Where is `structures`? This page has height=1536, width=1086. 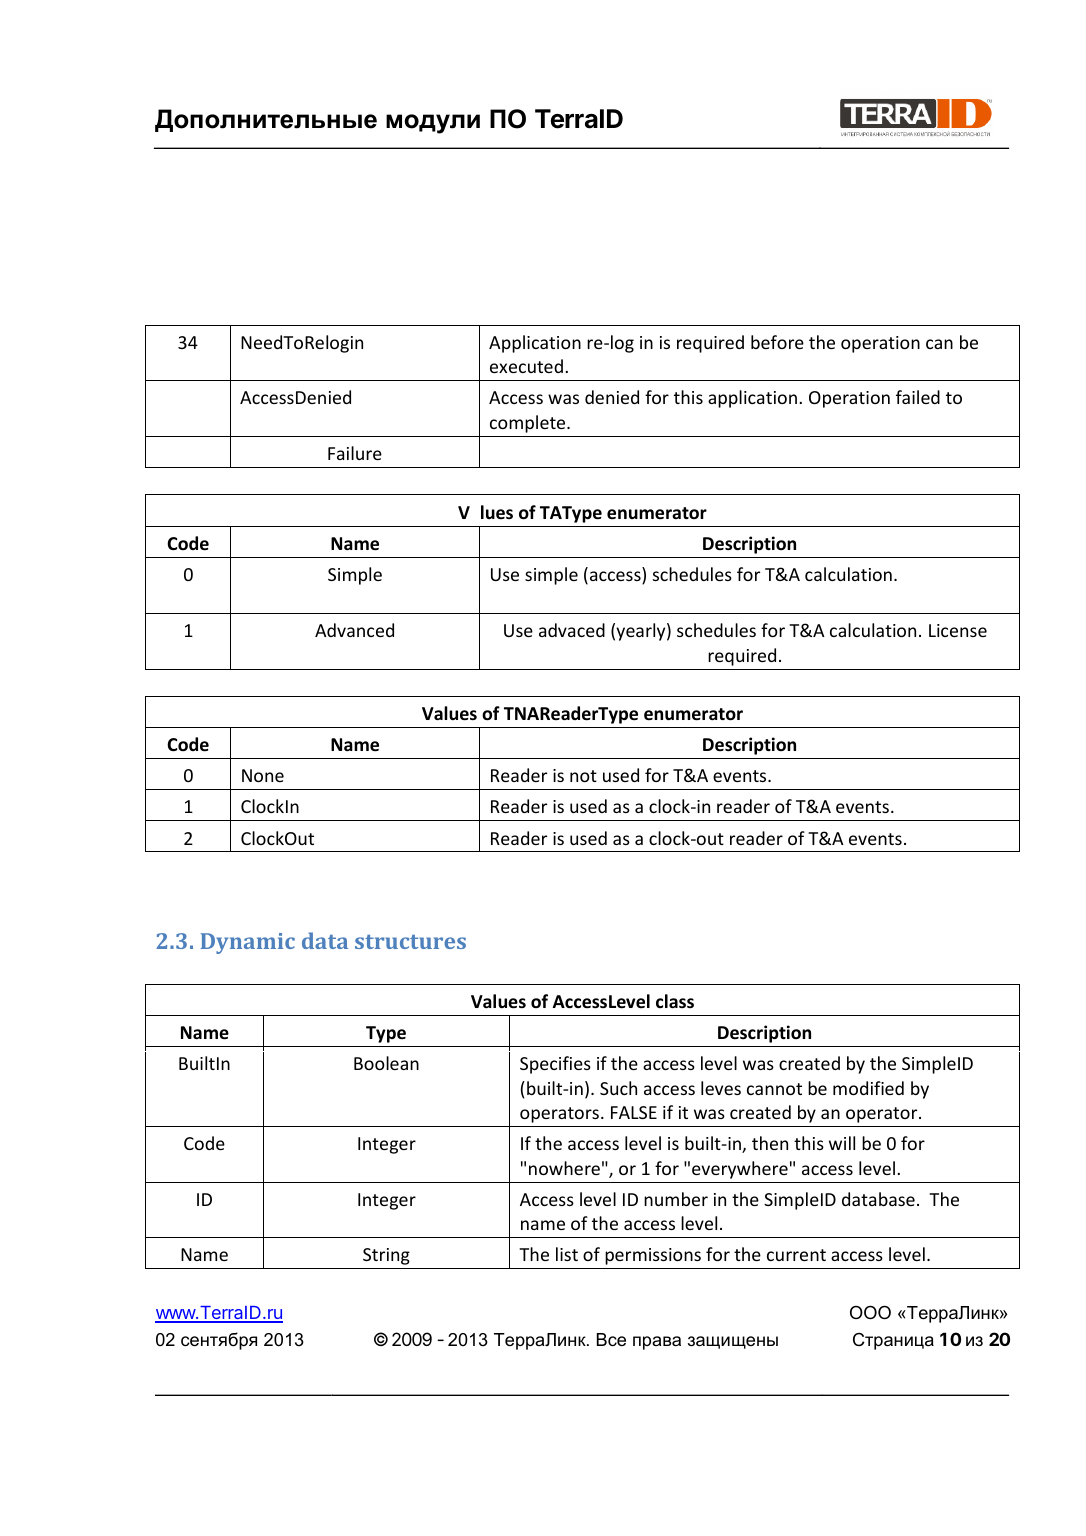
structures is located at coordinates (410, 942).
